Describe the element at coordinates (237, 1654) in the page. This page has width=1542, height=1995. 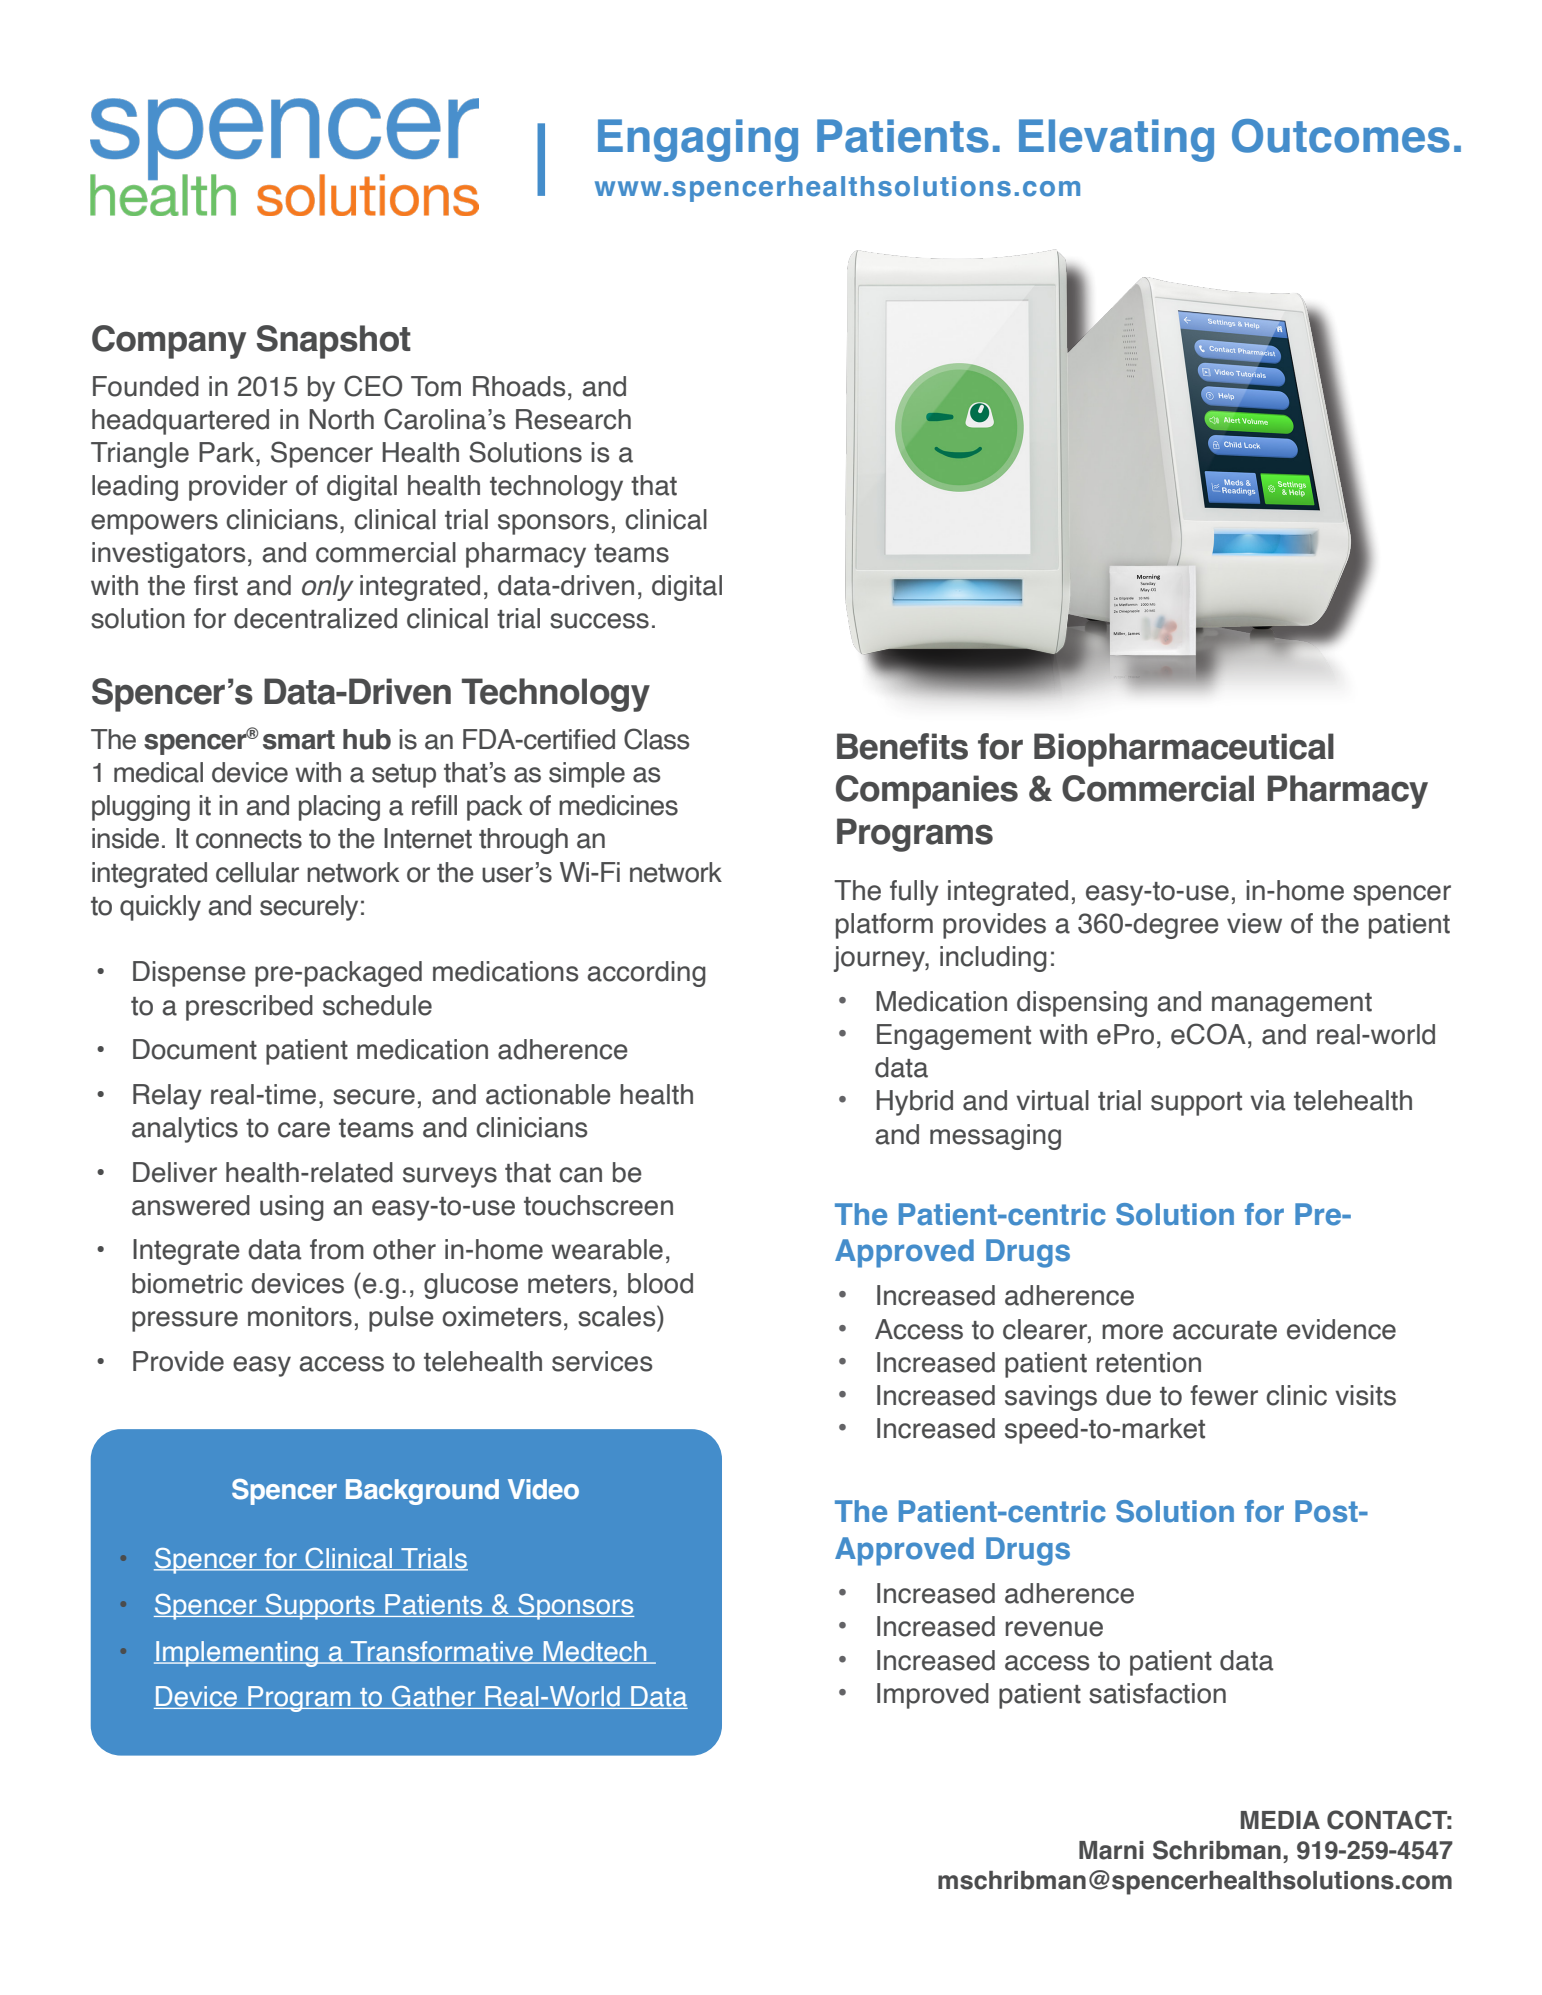
I see `Implementing` at that location.
